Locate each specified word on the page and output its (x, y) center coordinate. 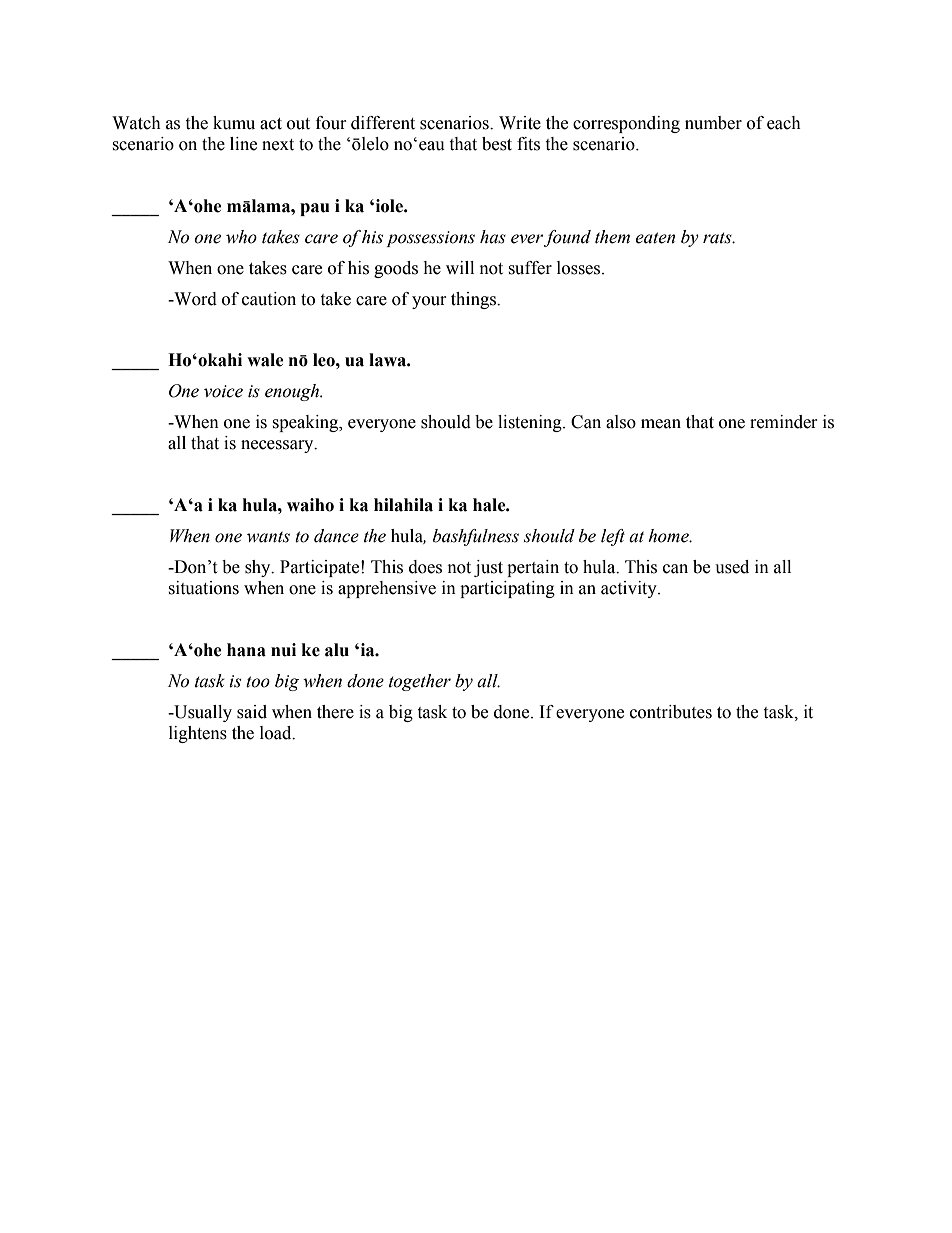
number (713, 123)
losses (580, 268)
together (420, 682)
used (732, 567)
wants (268, 537)
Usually (202, 713)
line (243, 144)
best (497, 144)
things (474, 300)
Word (194, 299)
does (425, 567)
